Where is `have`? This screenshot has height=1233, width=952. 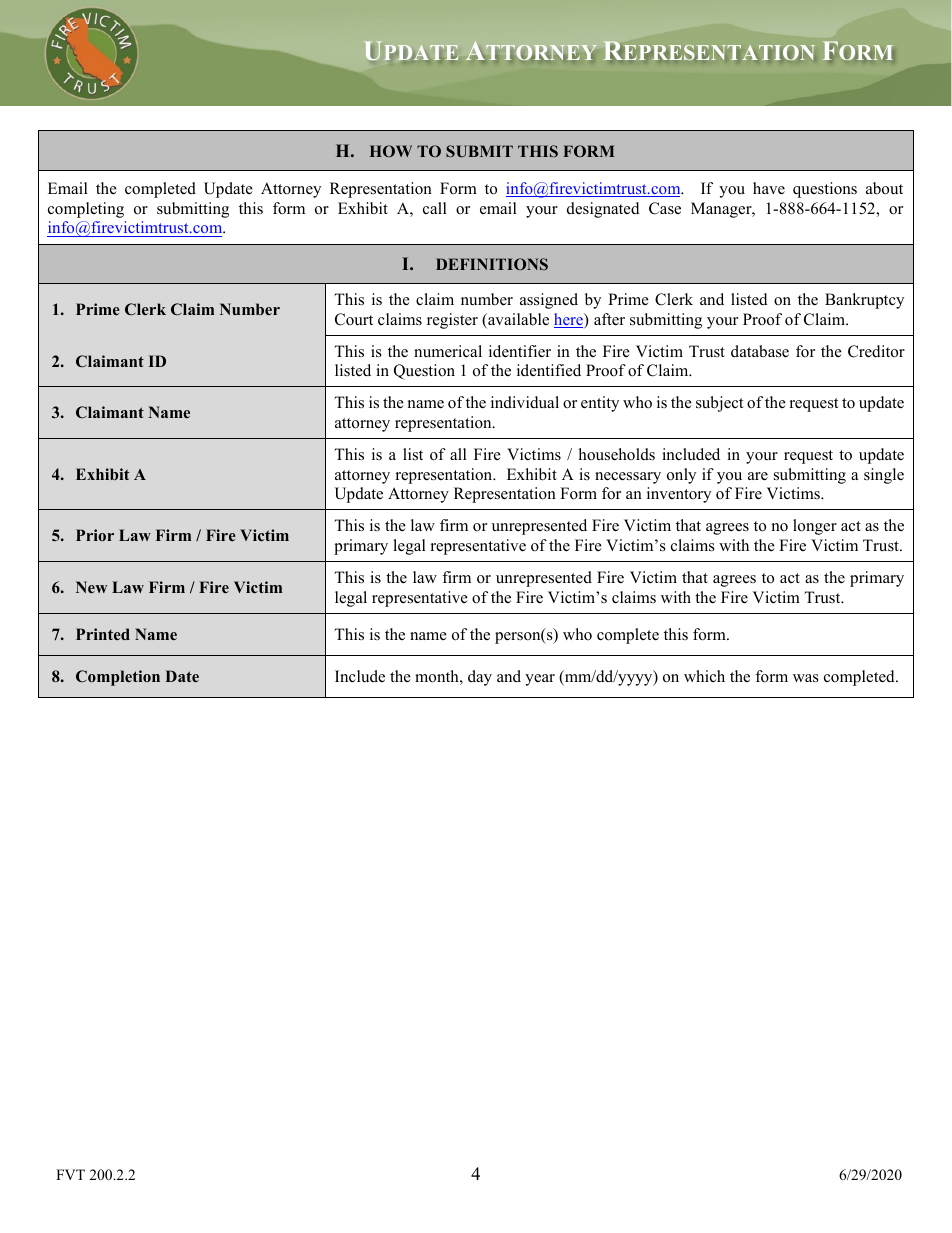
have is located at coordinates (769, 188).
